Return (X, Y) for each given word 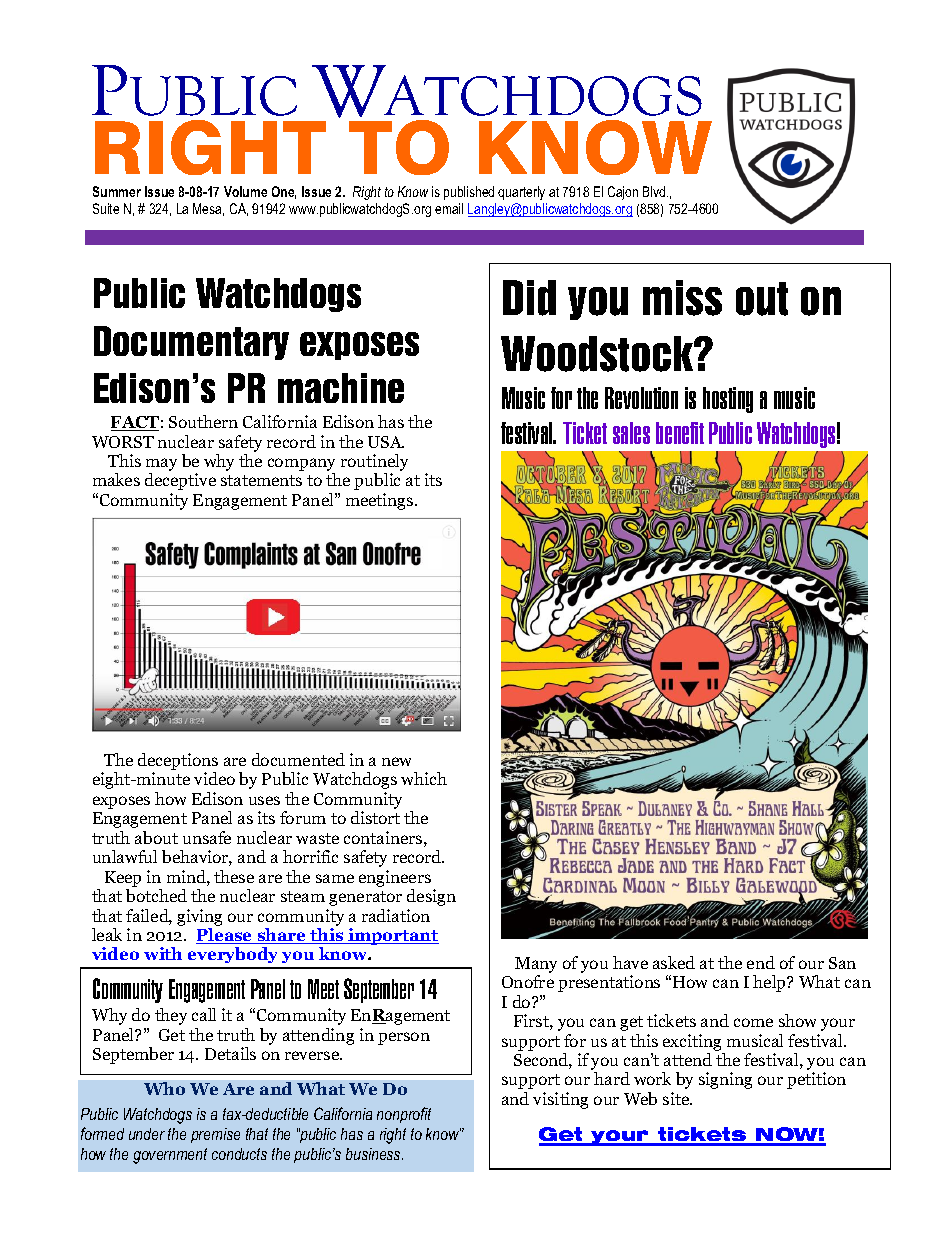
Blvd (655, 191)
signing (725, 1080)
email (449, 208)
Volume (245, 191)
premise (215, 1135)
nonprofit (404, 1115)
